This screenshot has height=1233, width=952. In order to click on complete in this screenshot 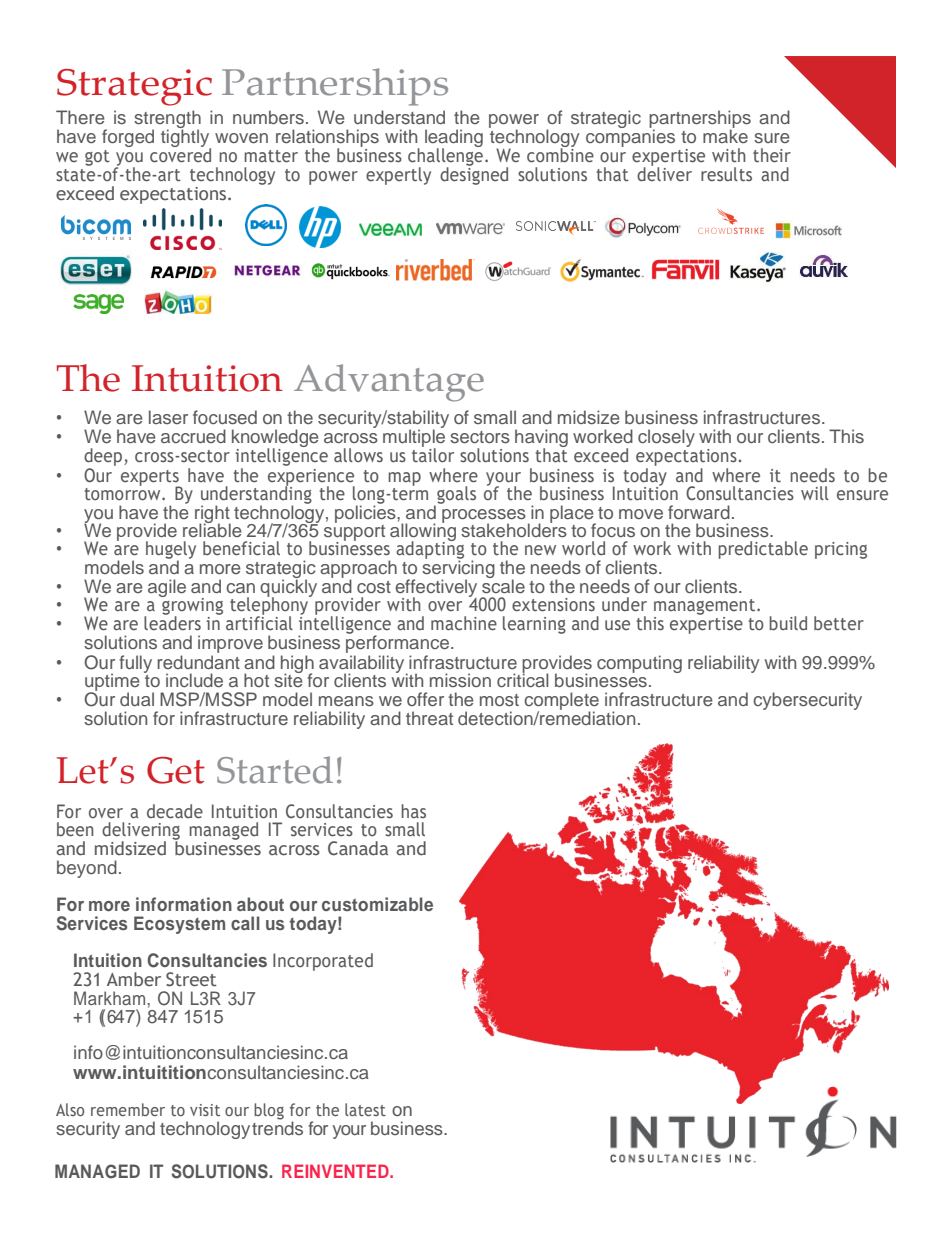, I will do `click(561, 702)`.
